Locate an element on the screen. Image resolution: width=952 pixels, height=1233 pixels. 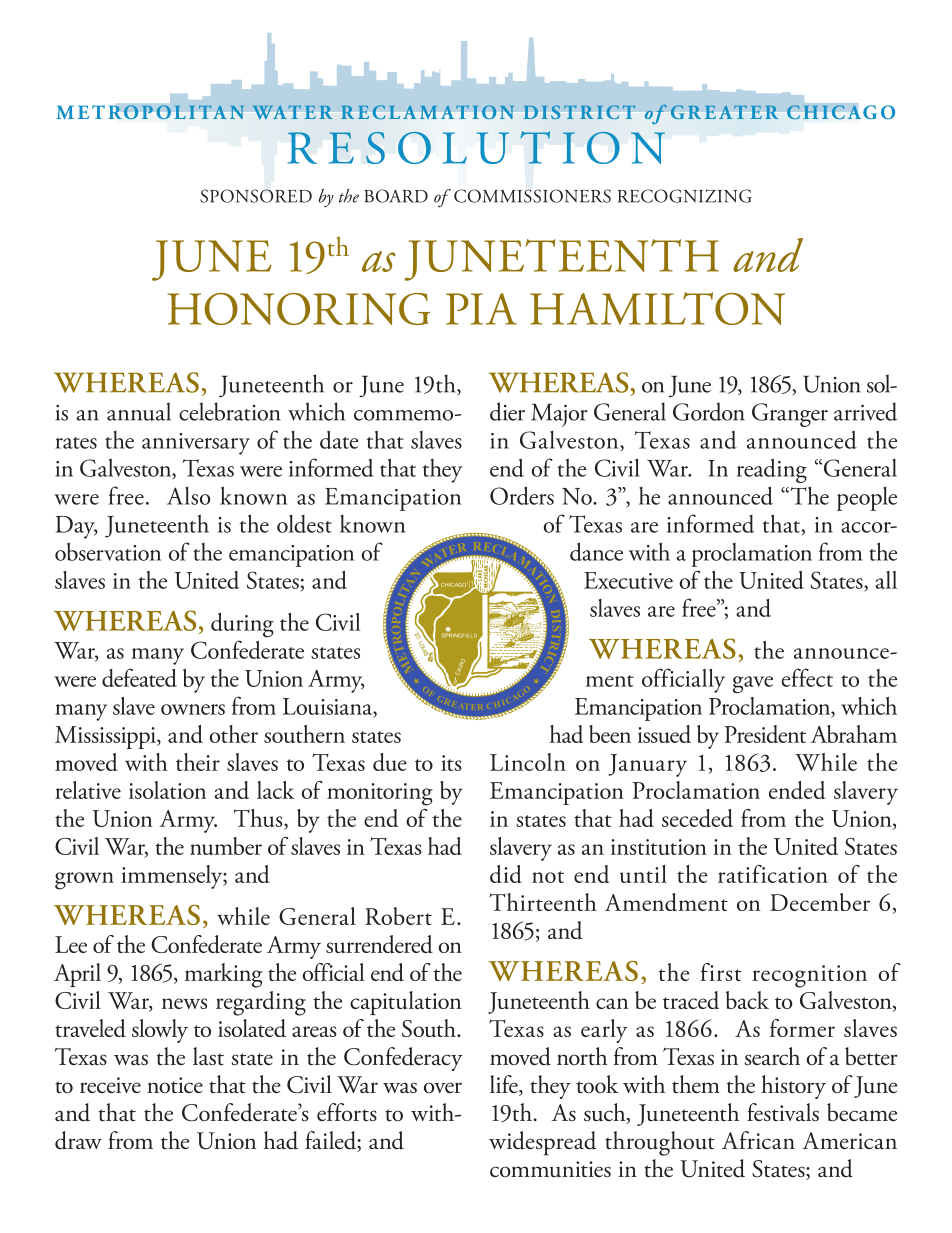
defeated is located at coordinates (139, 677).
